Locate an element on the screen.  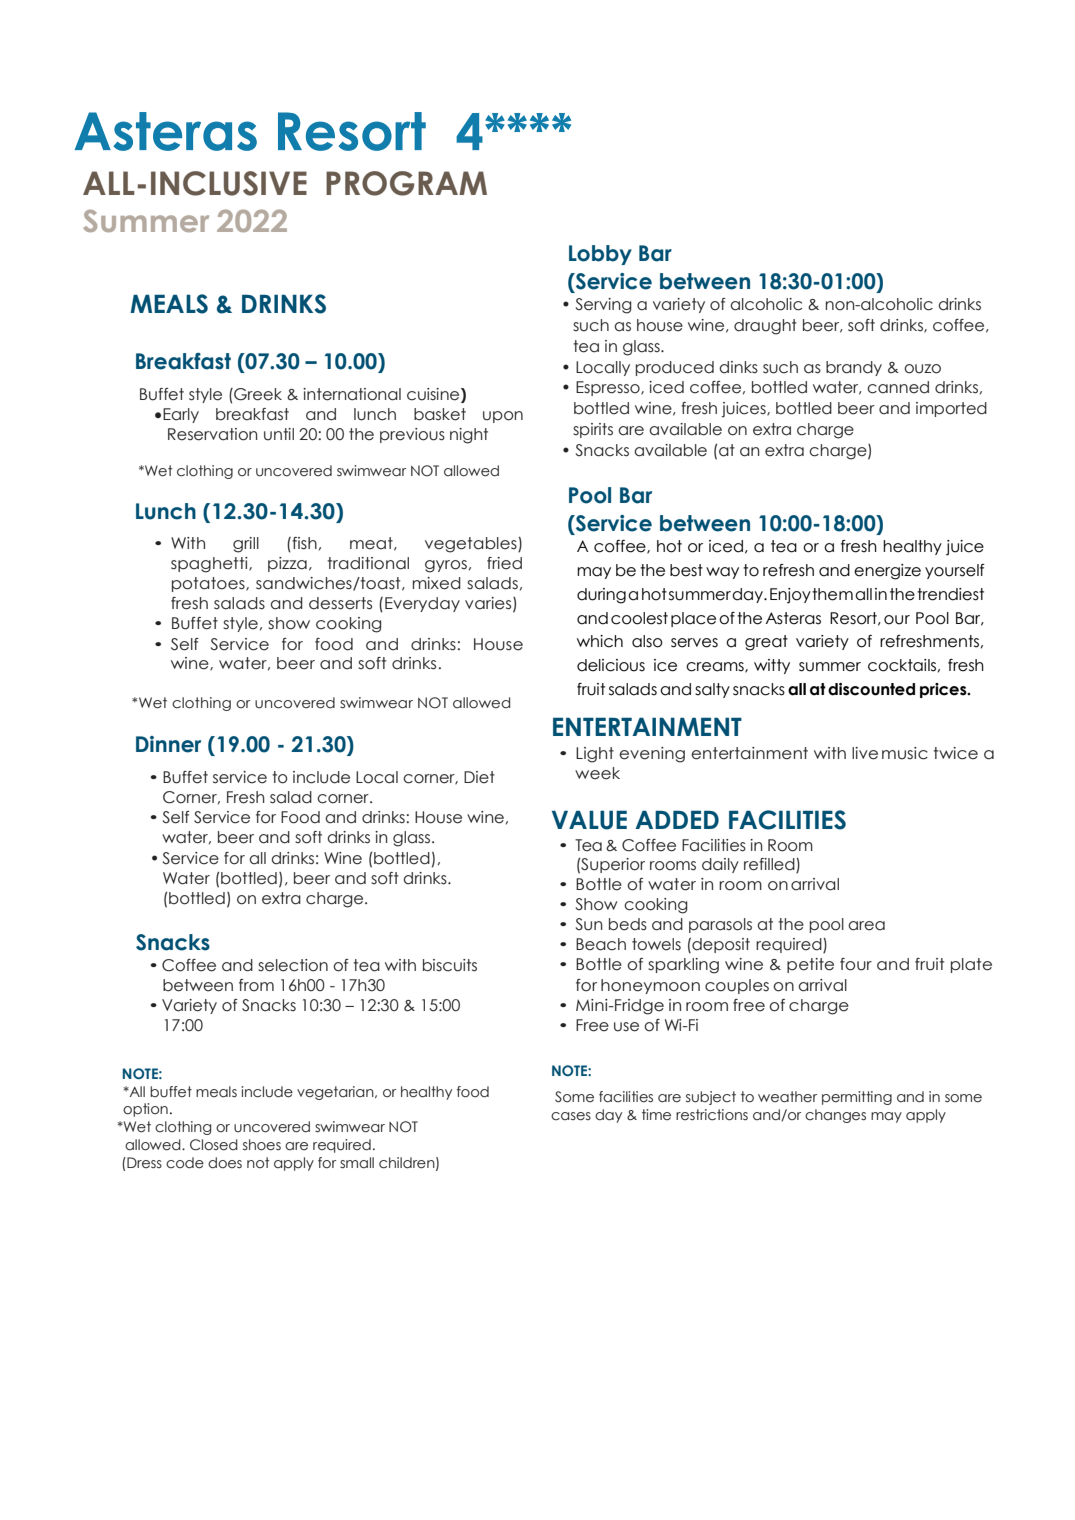
Sun is located at coordinates (589, 924).
